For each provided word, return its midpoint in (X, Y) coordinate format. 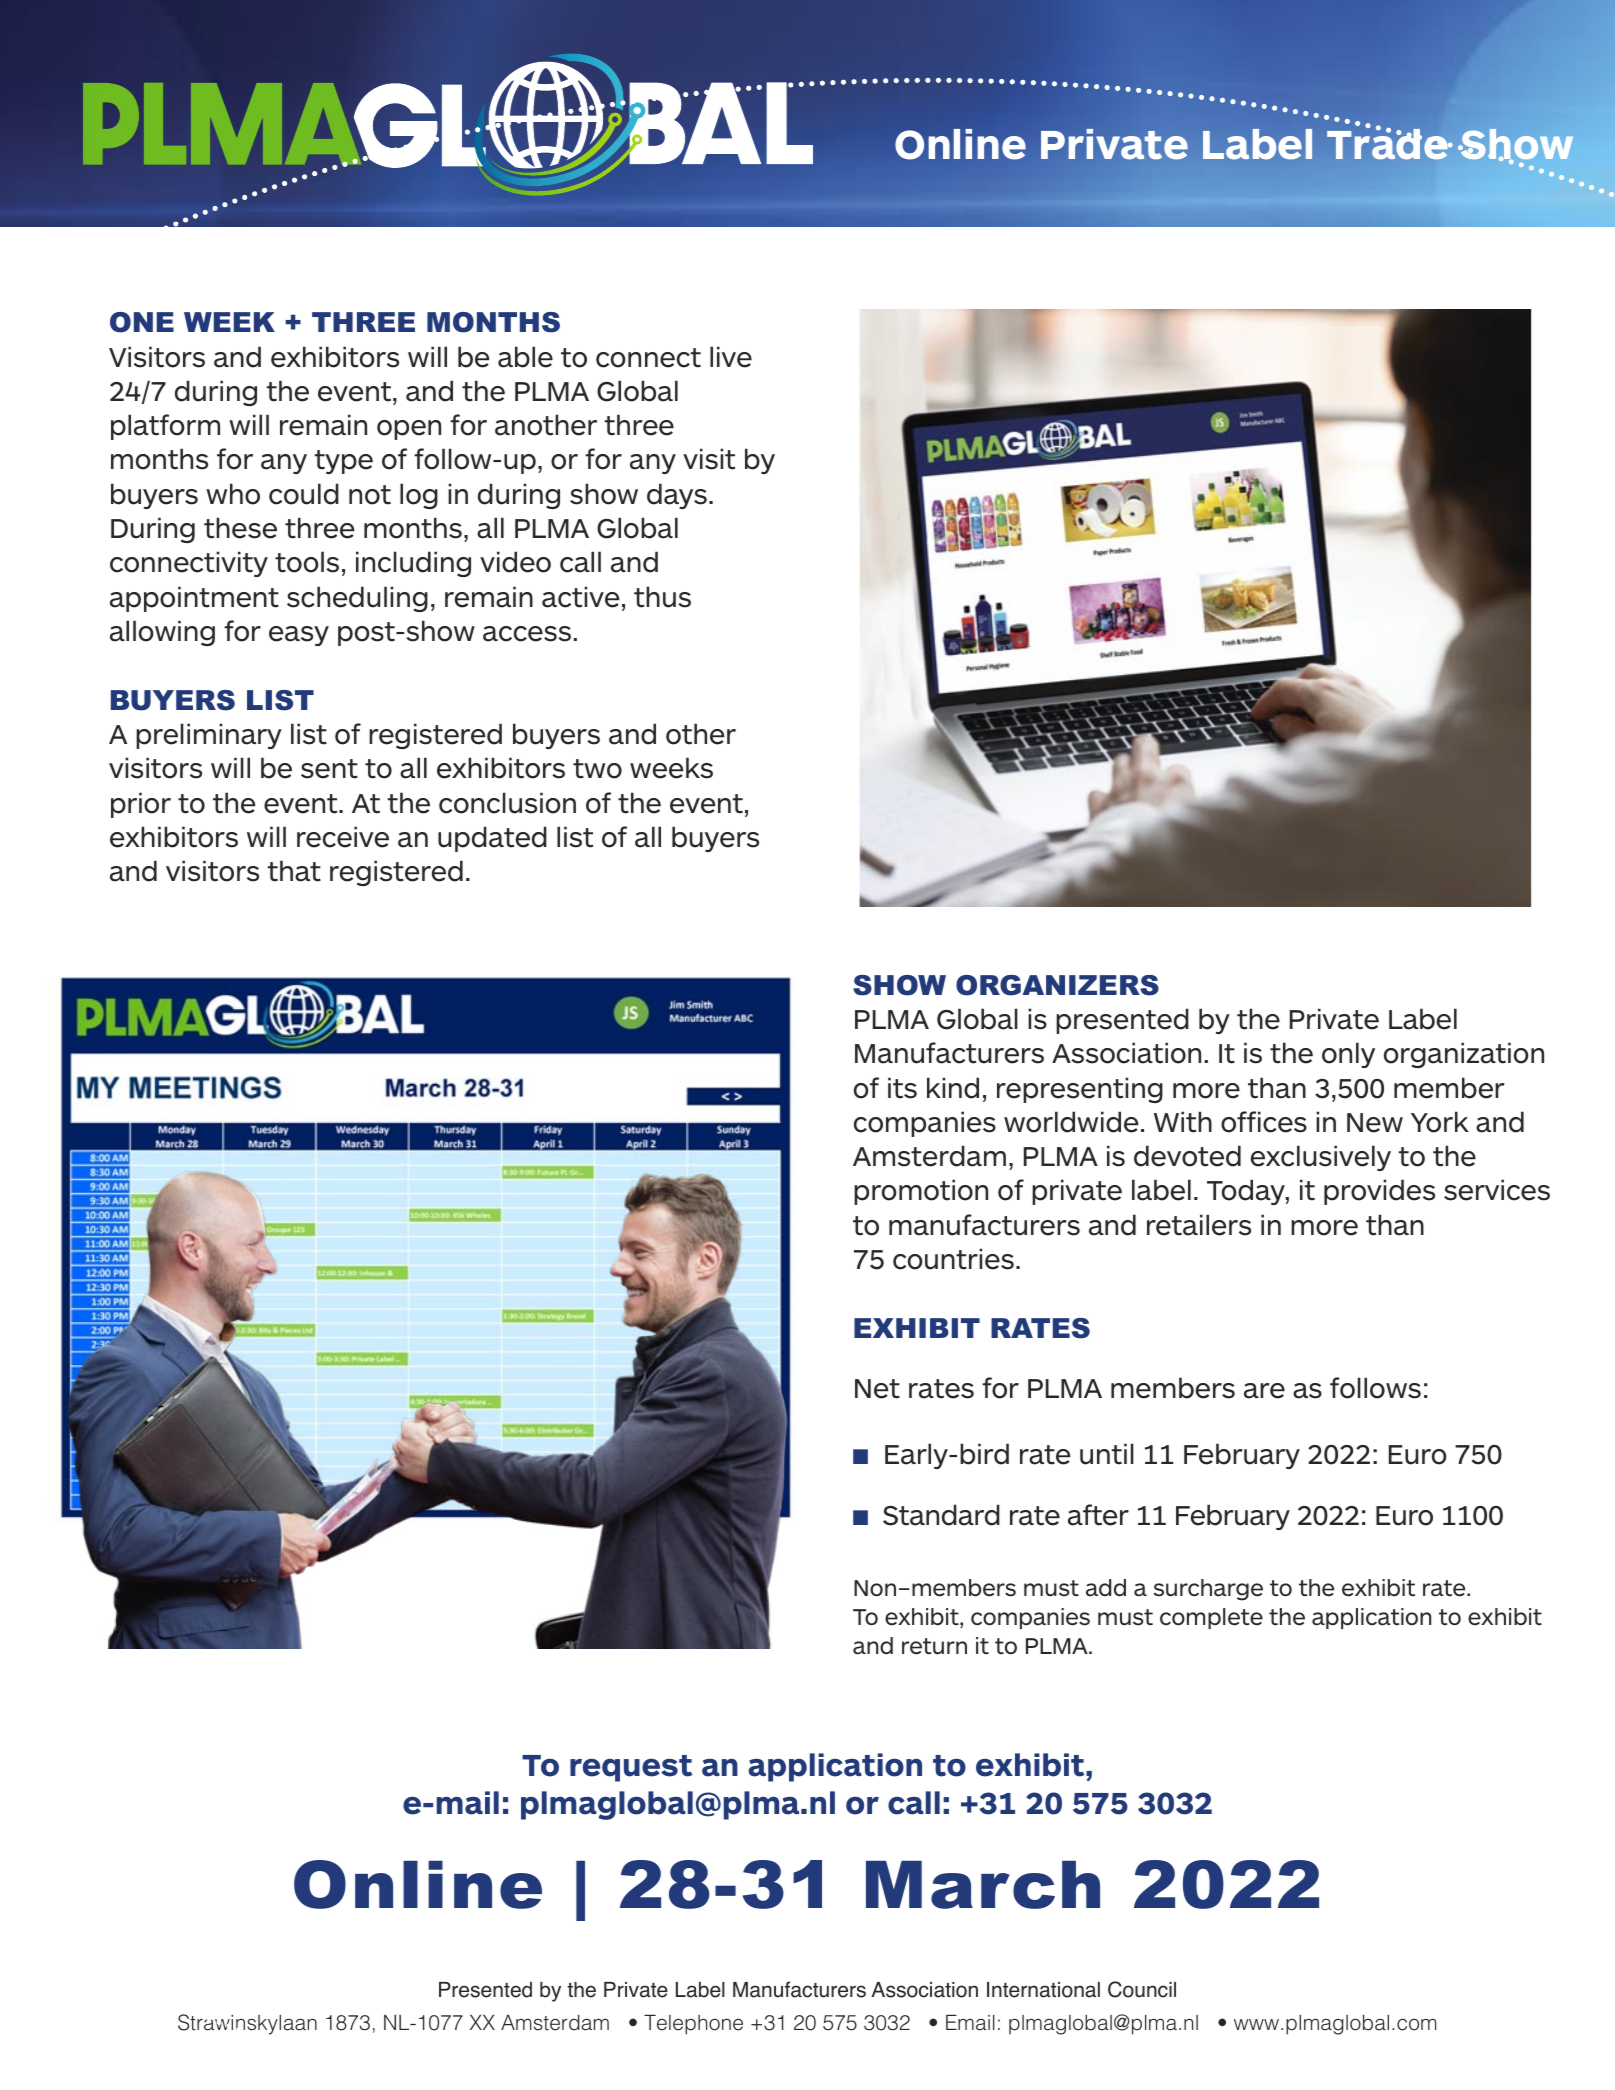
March (983, 1885)
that (294, 871)
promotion (921, 1192)
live (731, 357)
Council (1142, 1989)
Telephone (693, 2025)
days (677, 496)
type (344, 462)
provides (1379, 1192)
